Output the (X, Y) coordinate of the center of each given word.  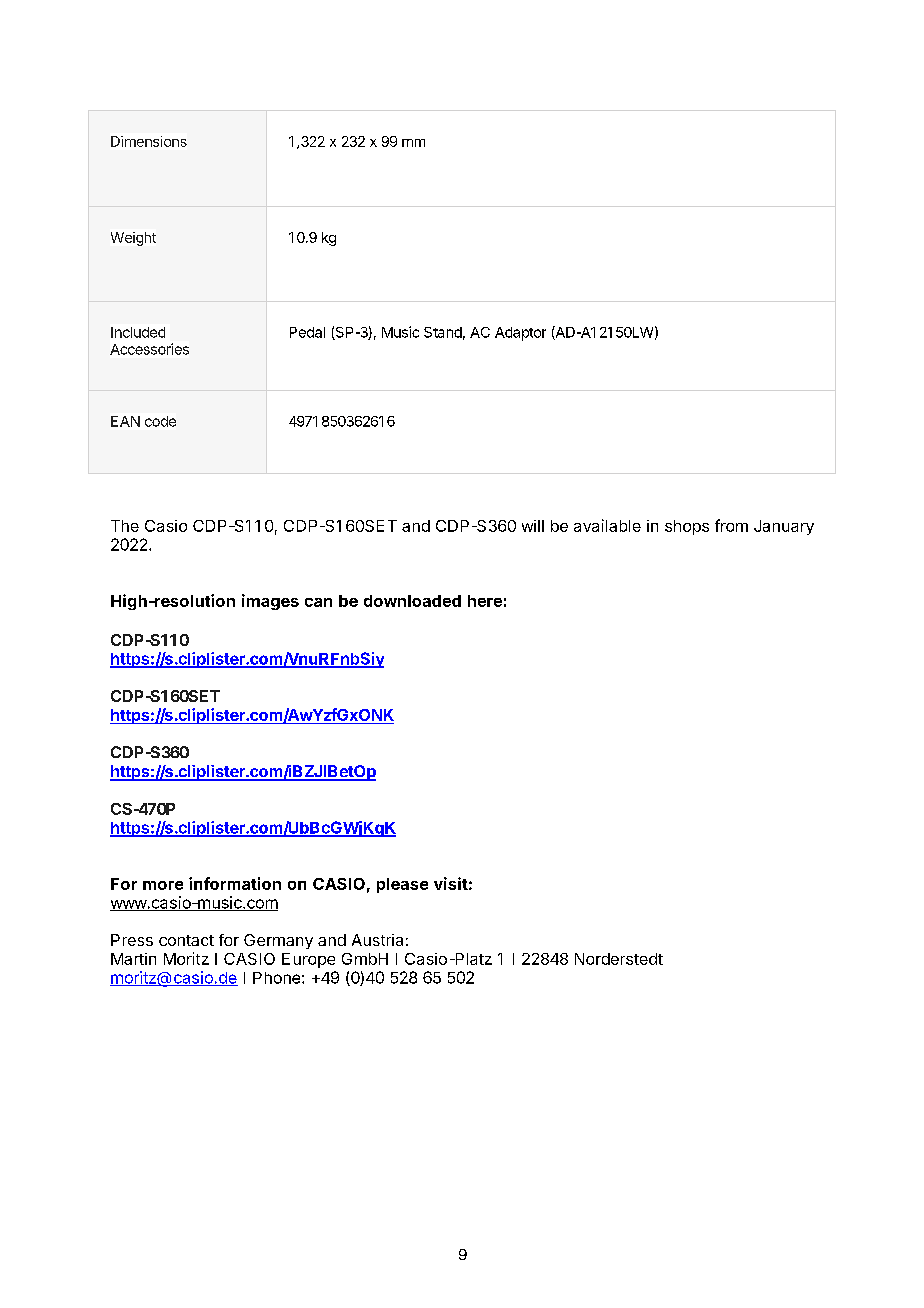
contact (186, 940)
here (485, 601)
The (125, 526)
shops (687, 527)
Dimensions (149, 141)
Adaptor (520, 334)
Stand (443, 332)
